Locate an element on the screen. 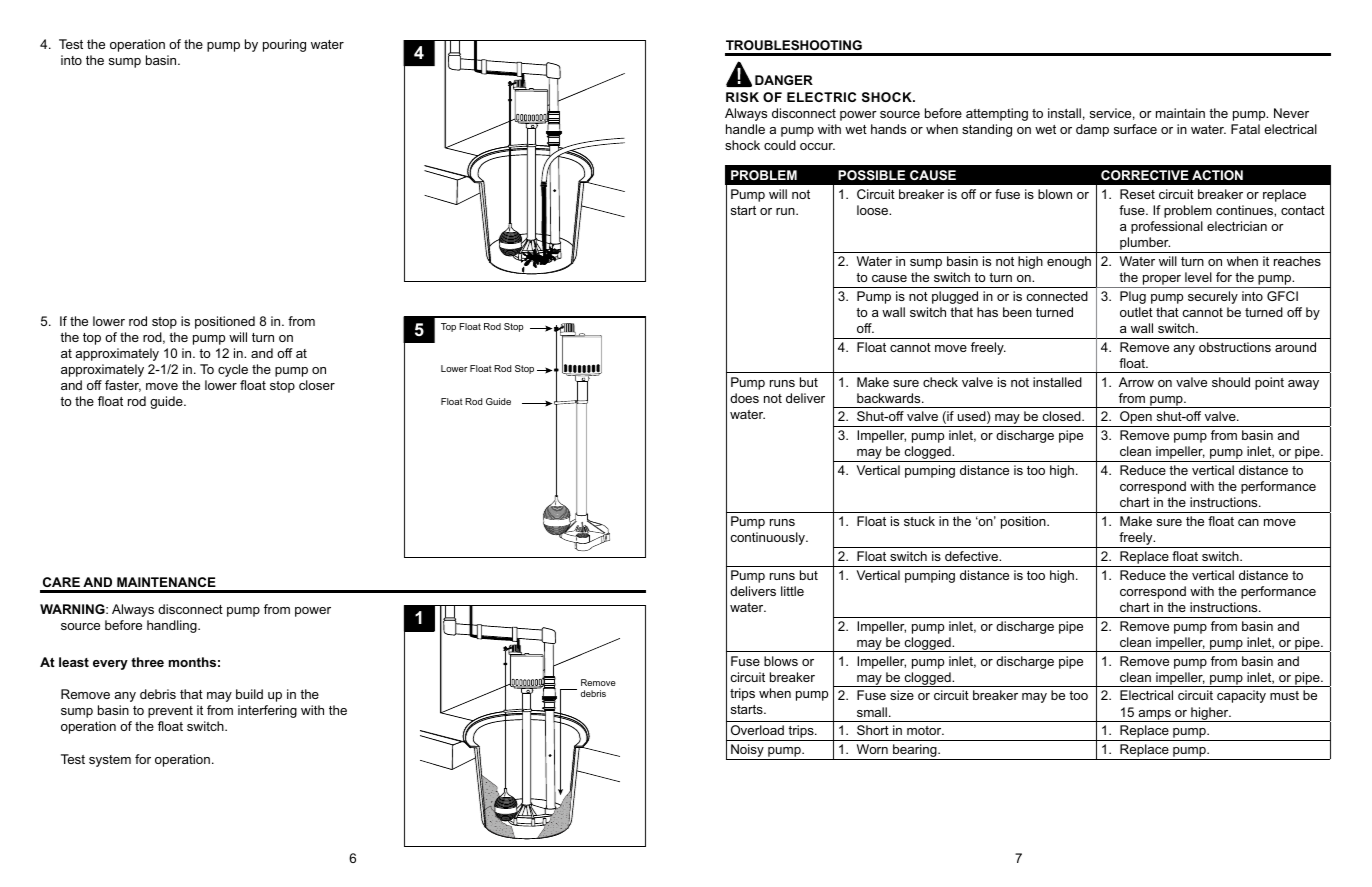 Image resolution: width=1372 pixels, height=887 pixels. maintain is located at coordinates (1180, 113).
